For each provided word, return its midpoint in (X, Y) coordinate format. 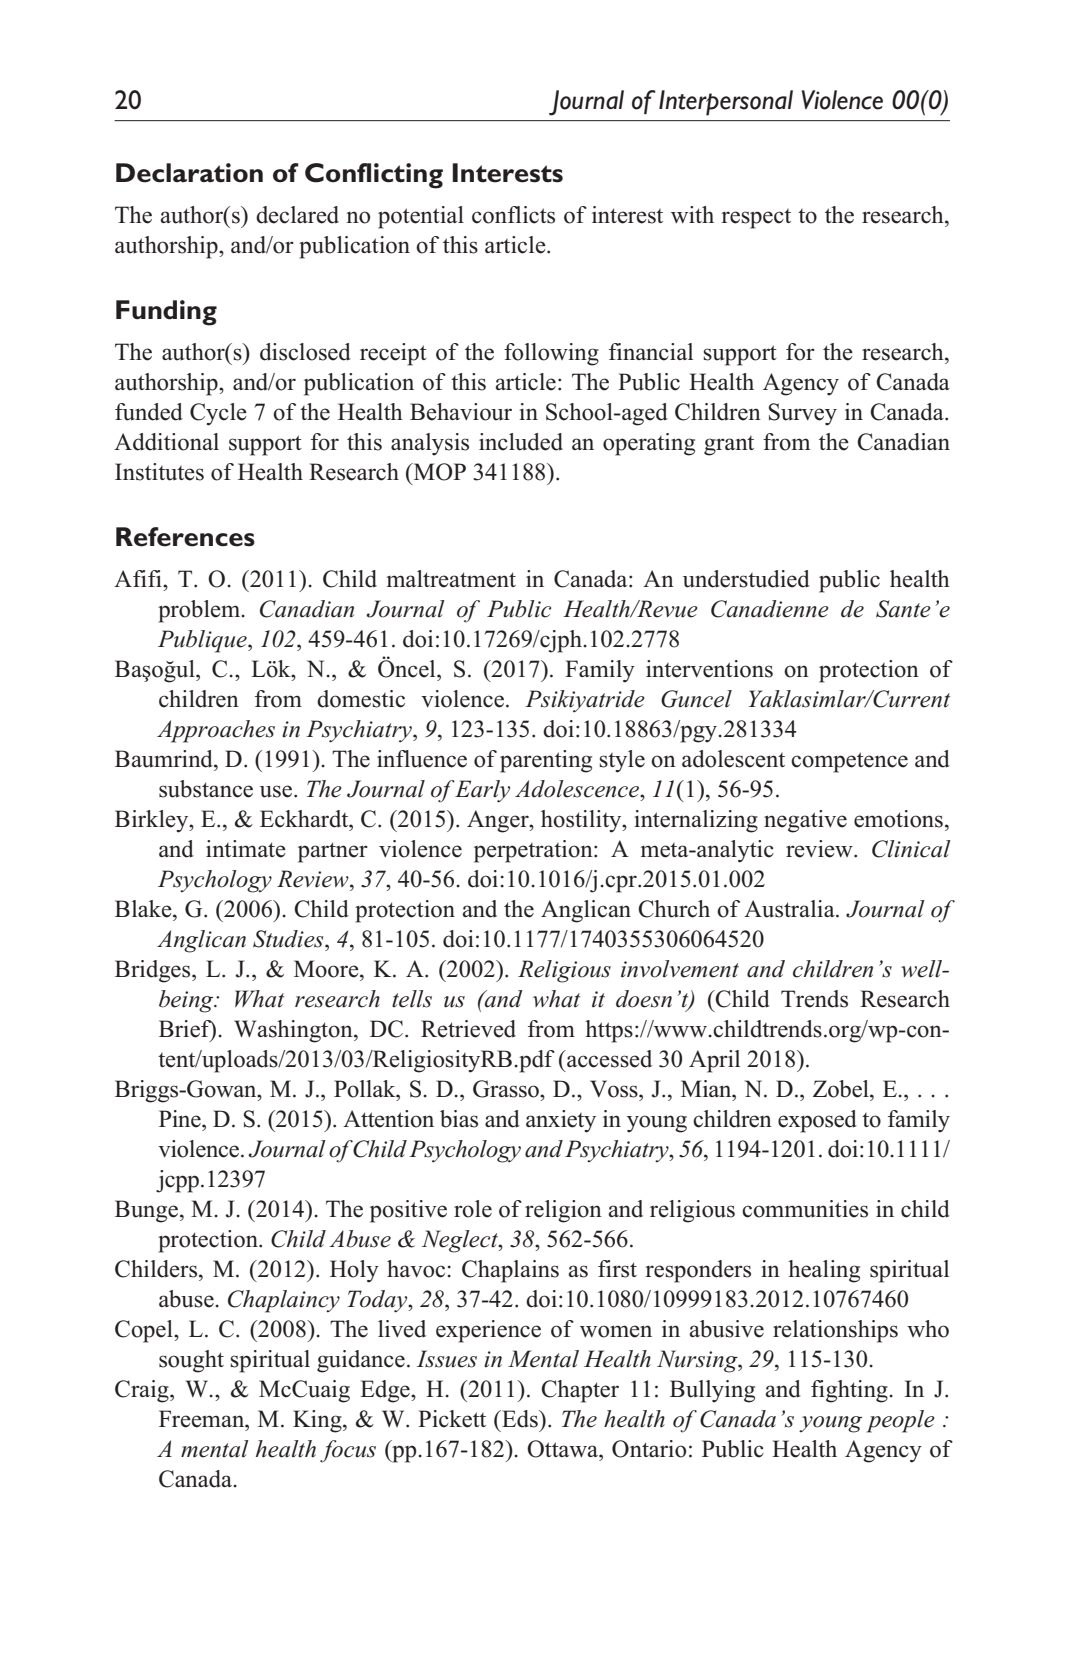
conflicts (513, 215)
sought (191, 1361)
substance (206, 789)
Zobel (842, 1089)
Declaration (189, 173)
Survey (803, 414)
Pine (181, 1119)
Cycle (218, 414)
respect (756, 219)
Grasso (507, 1089)
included (521, 442)
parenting (546, 761)
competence (849, 762)
